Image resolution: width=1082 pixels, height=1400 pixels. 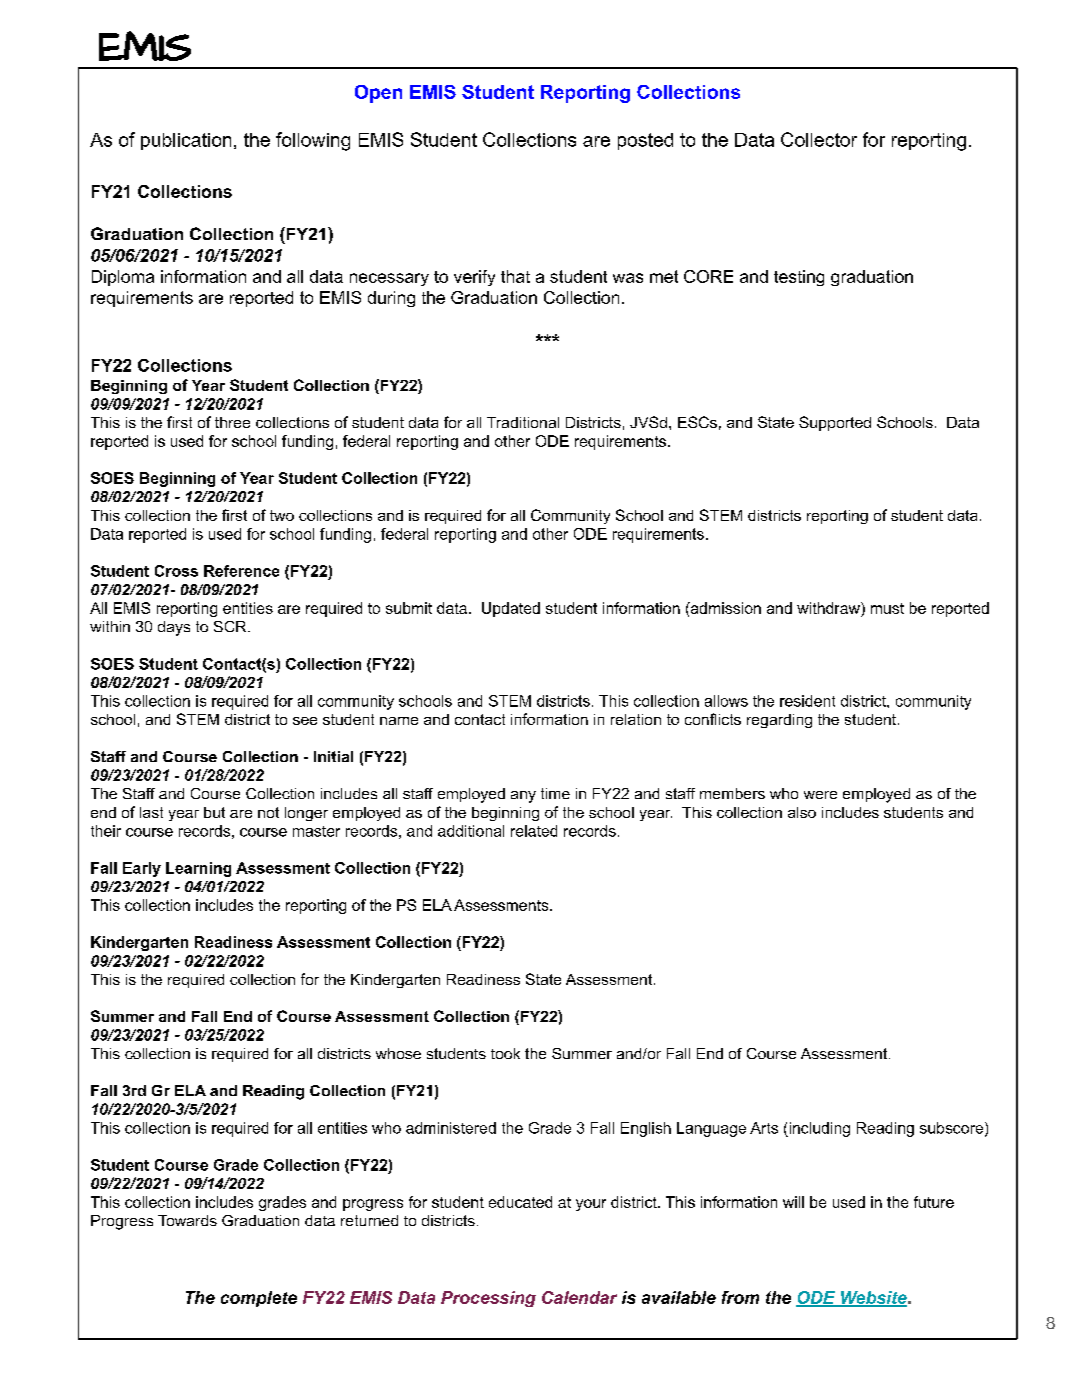 I want to click on also, so click(x=802, y=812).
